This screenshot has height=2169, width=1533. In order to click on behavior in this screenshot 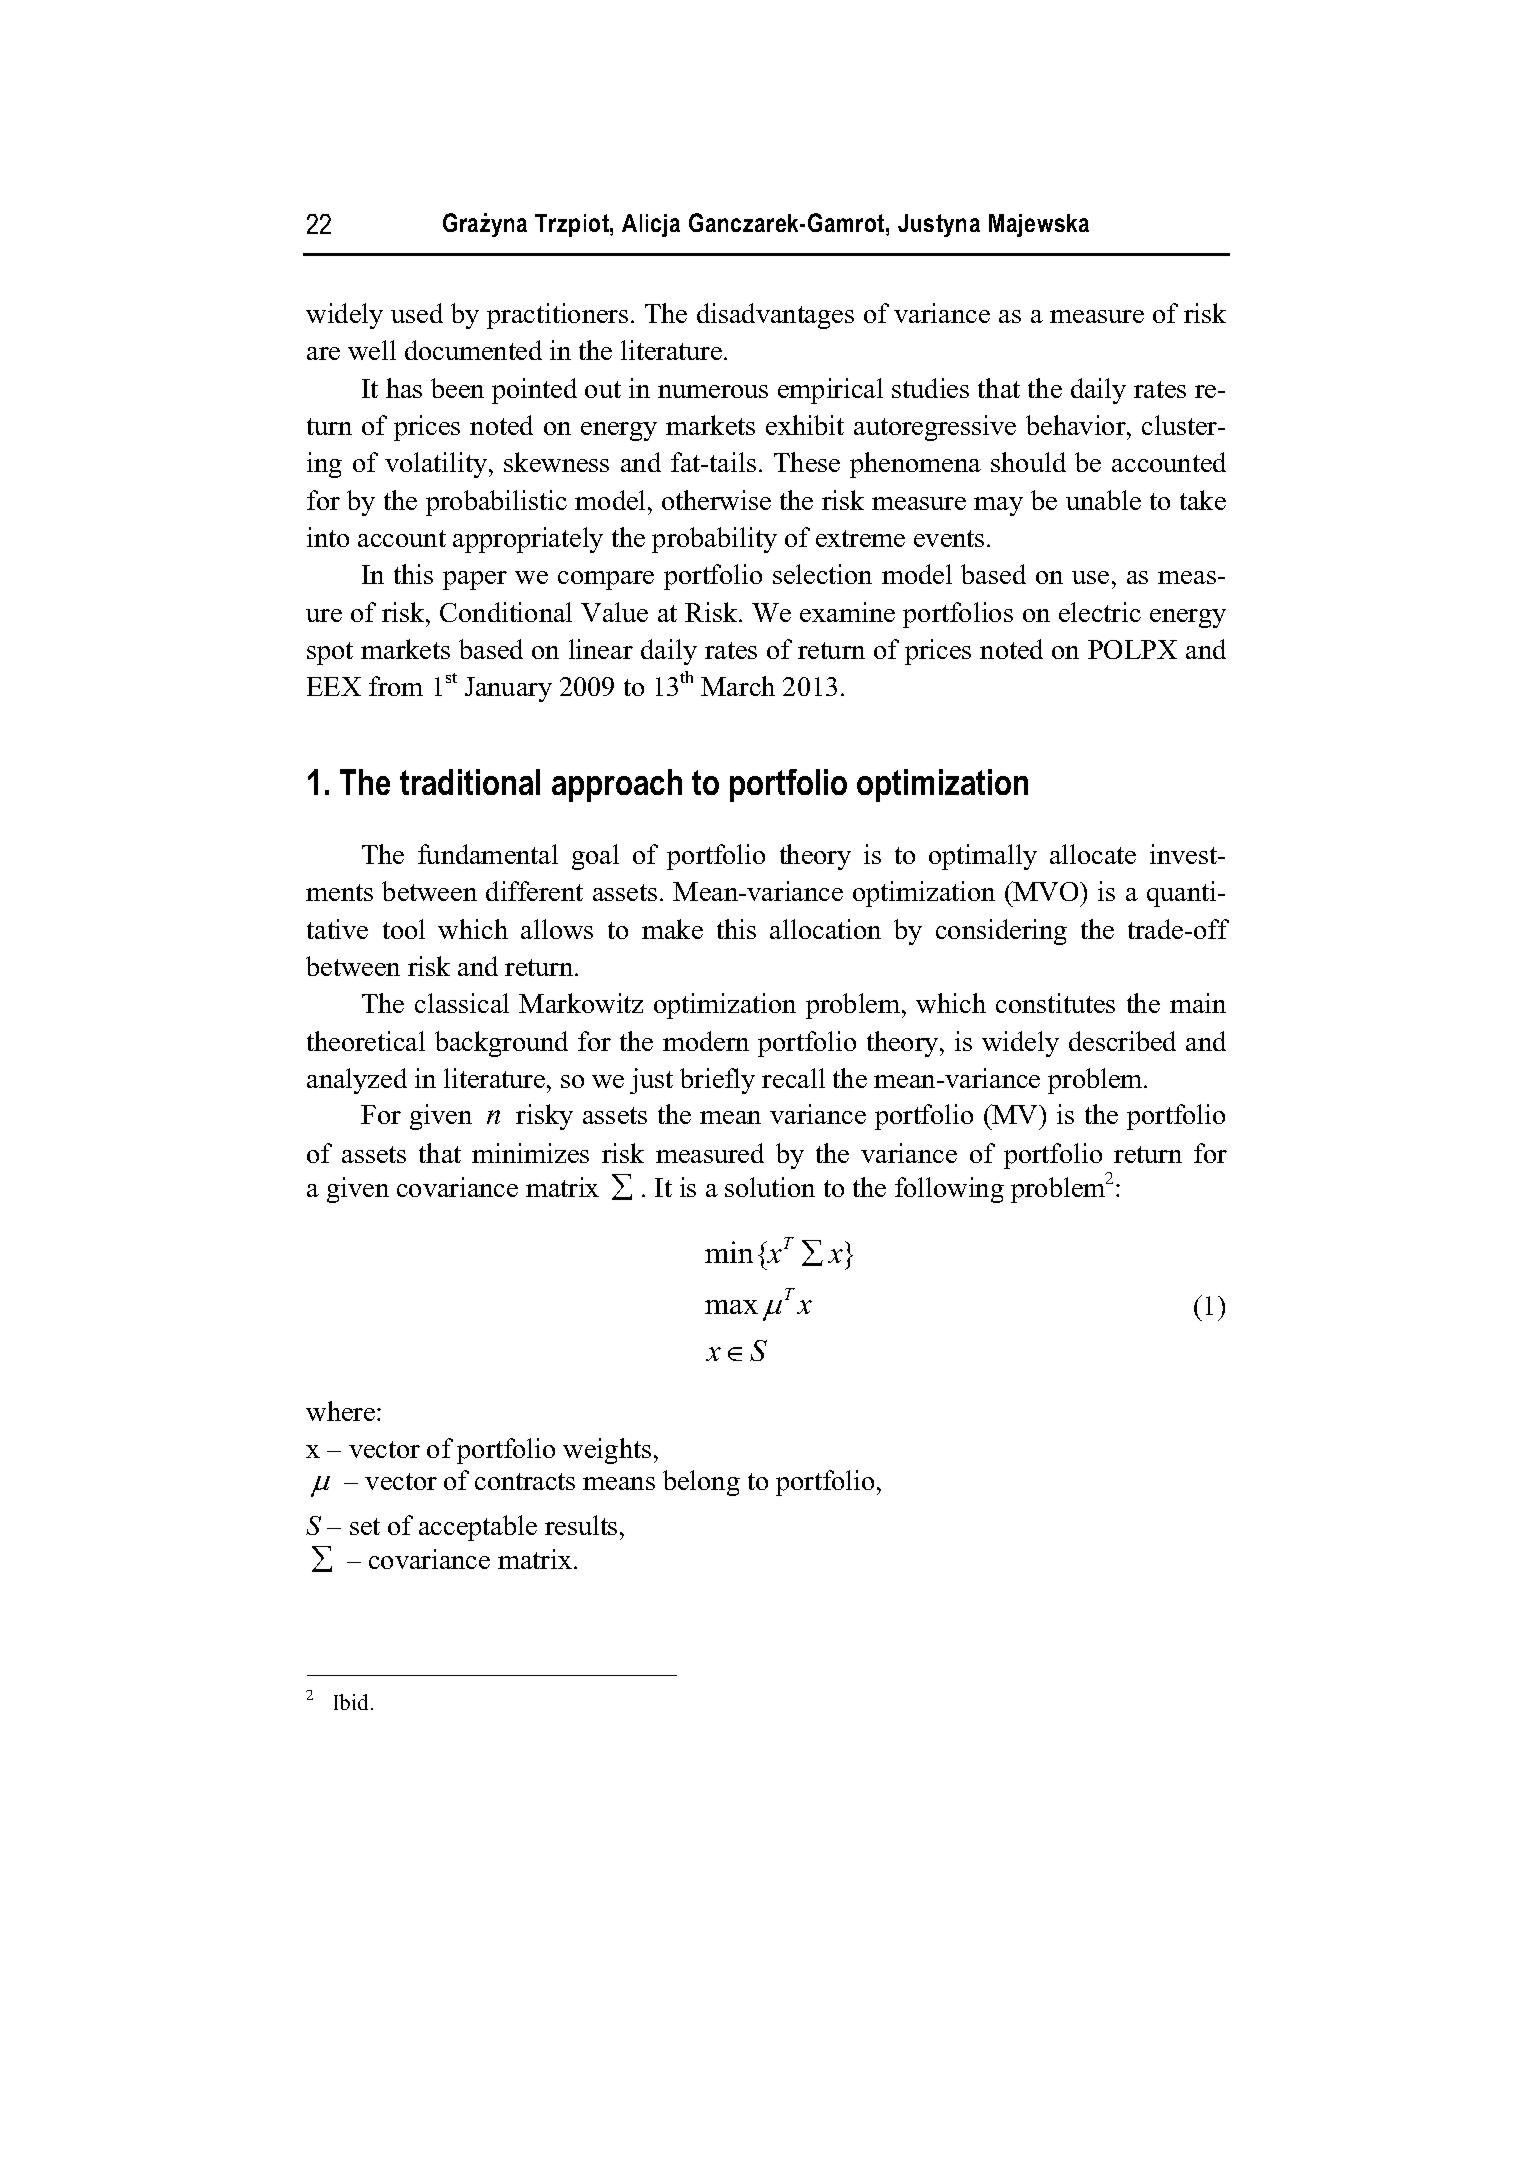, I will do `click(1077, 425)`.
